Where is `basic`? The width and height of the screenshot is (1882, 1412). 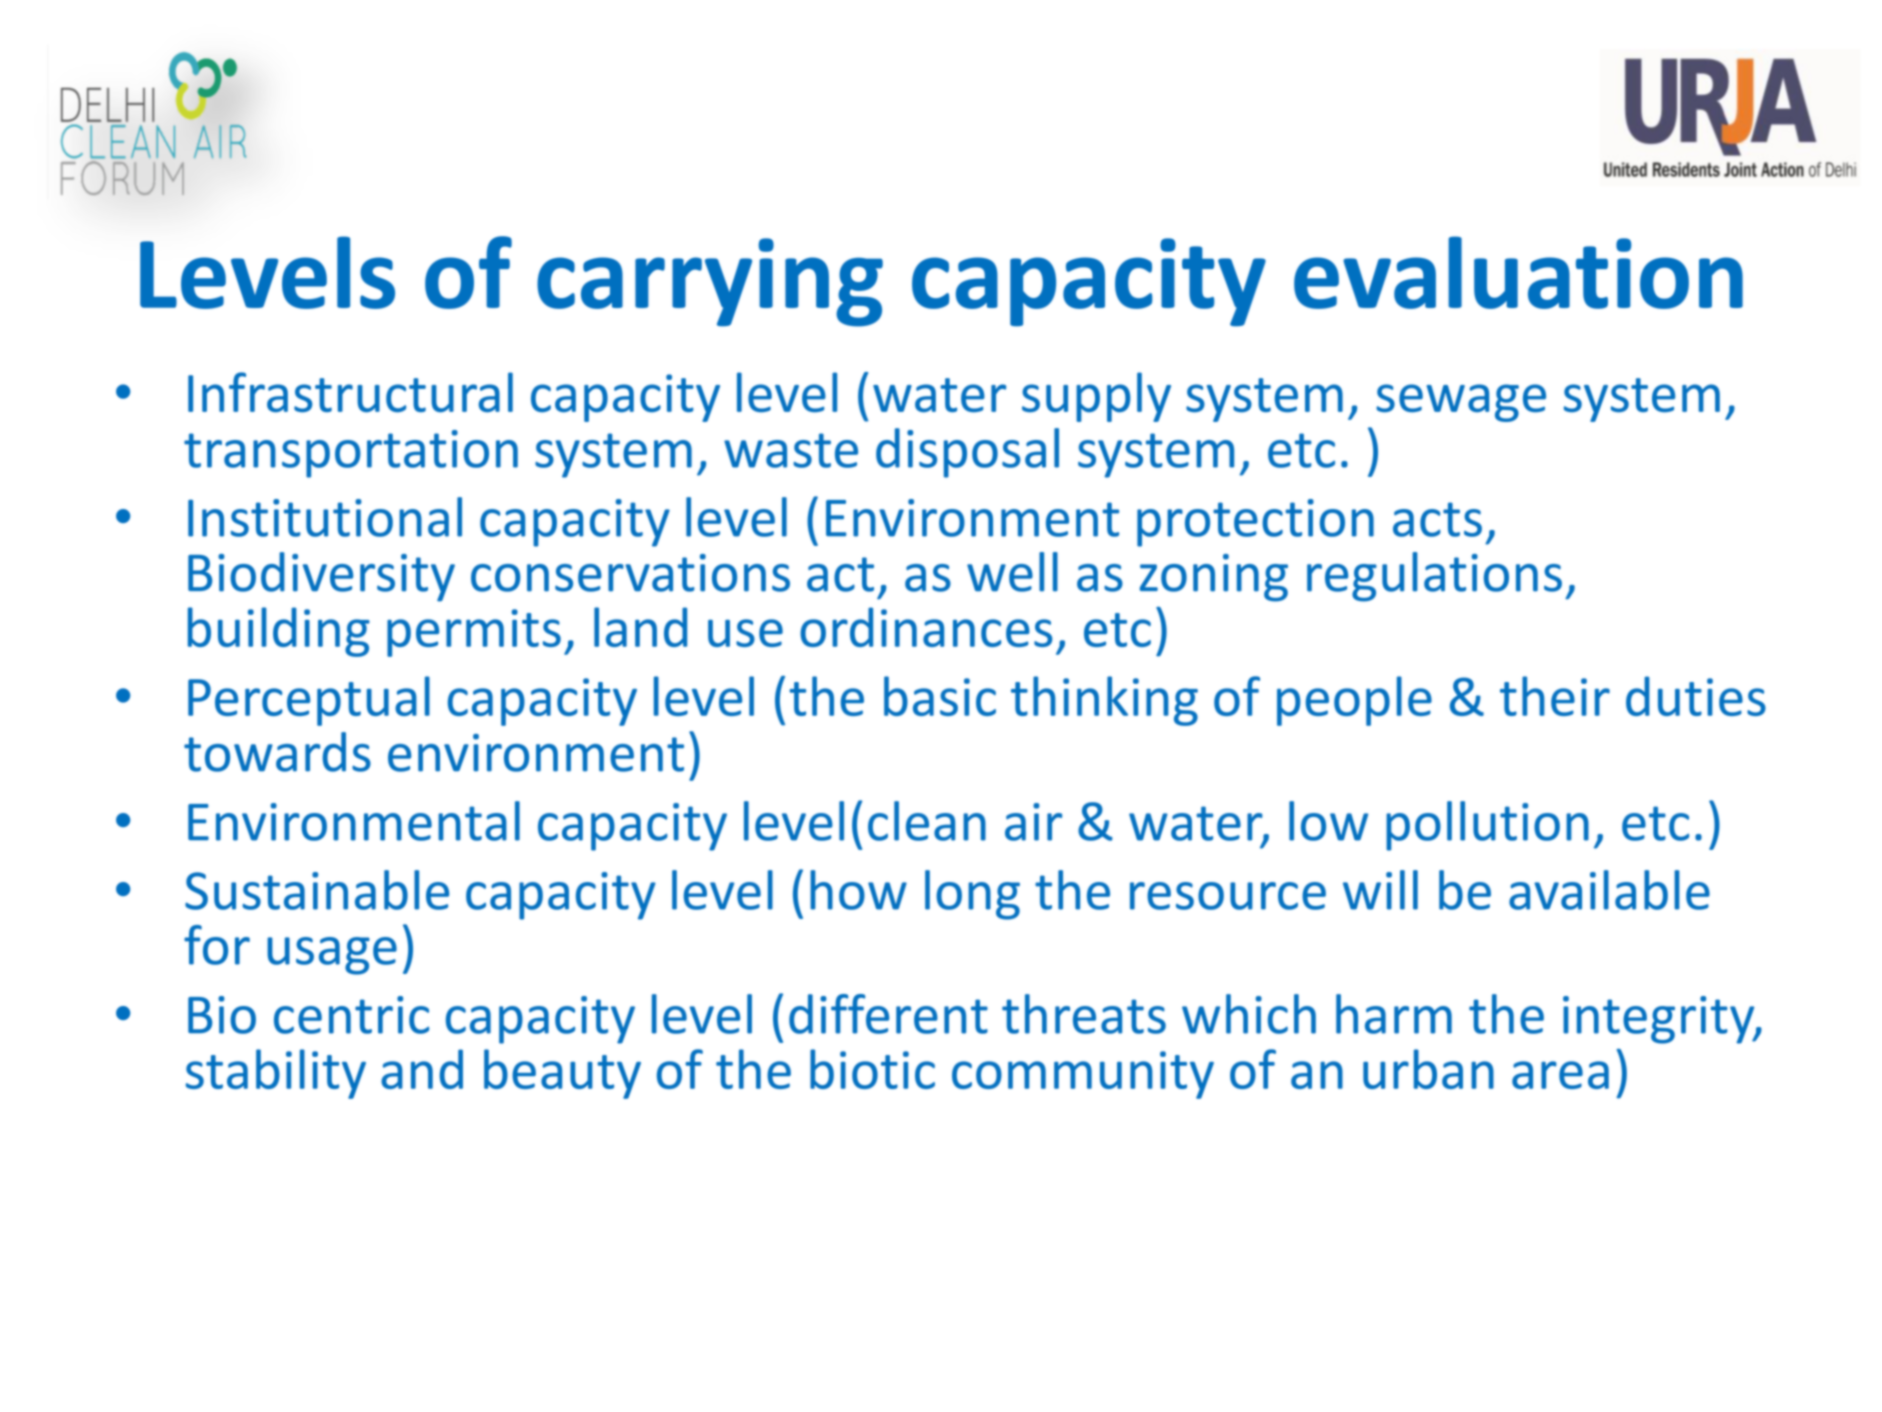 basic is located at coordinates (940, 696).
